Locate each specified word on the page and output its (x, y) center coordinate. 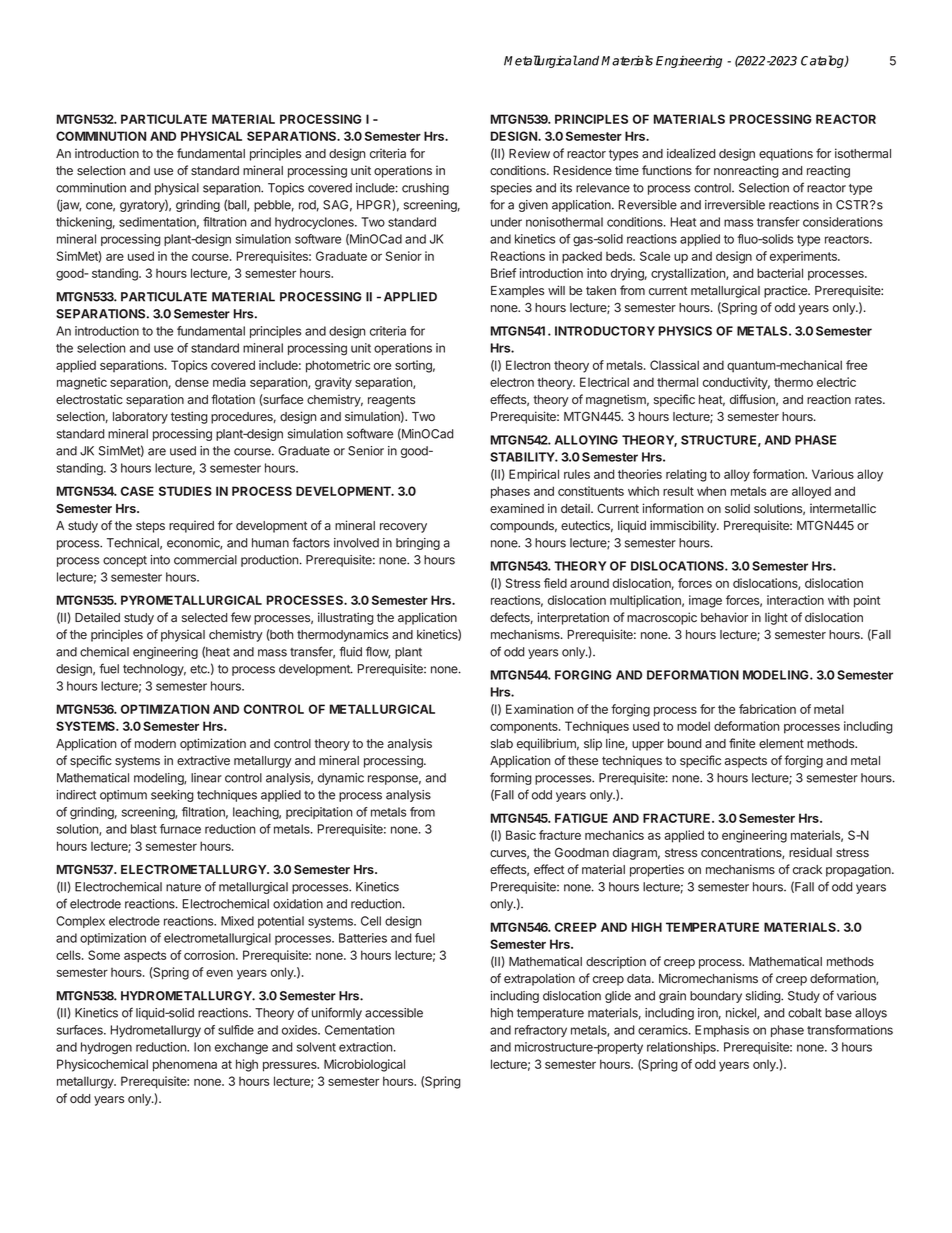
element (781, 743)
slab (502, 744)
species (511, 189)
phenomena (185, 1065)
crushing (425, 189)
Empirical (534, 475)
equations (786, 154)
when (711, 491)
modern (155, 743)
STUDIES (185, 491)
